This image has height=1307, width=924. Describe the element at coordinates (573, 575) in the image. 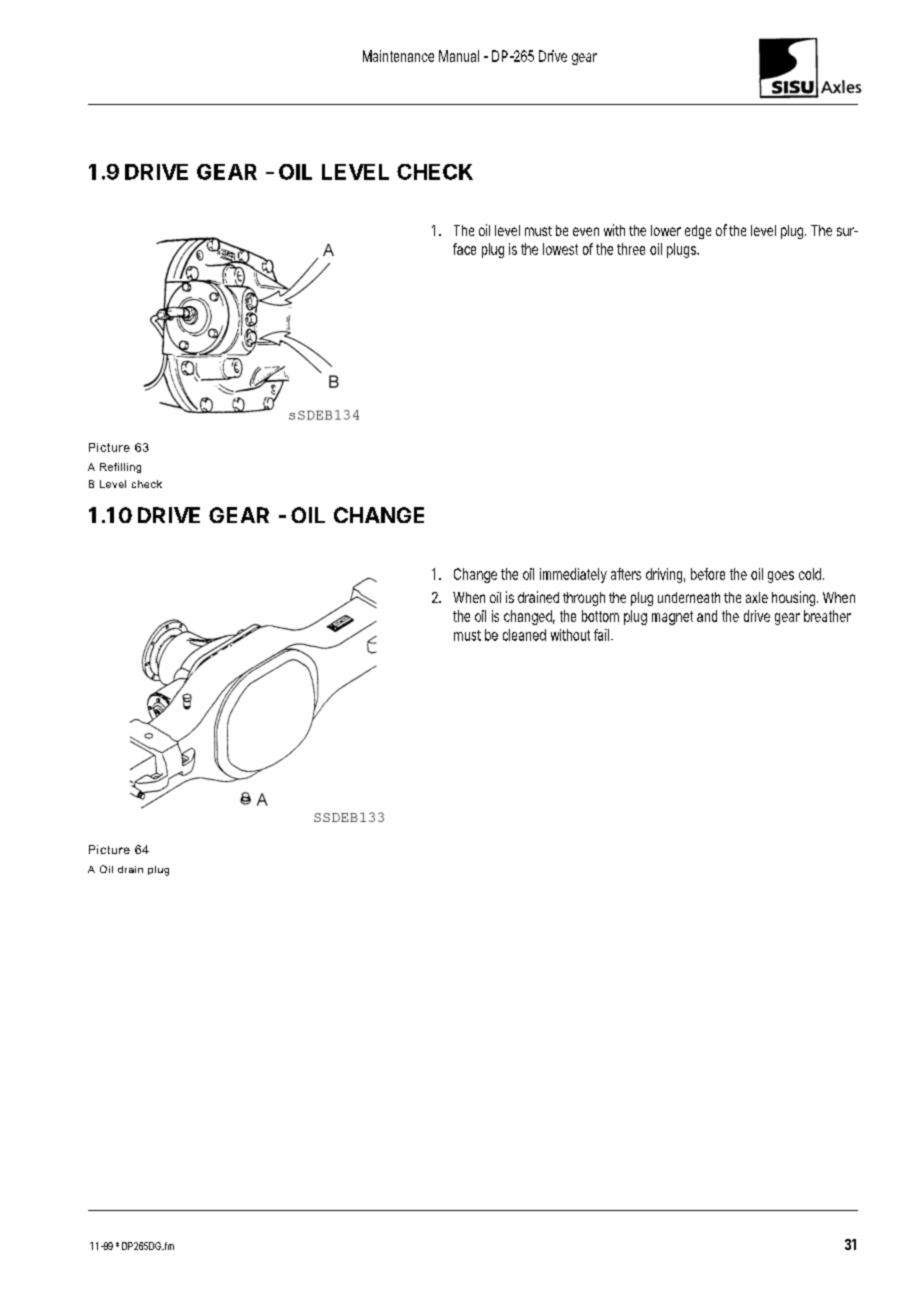

I see `immediately` at that location.
